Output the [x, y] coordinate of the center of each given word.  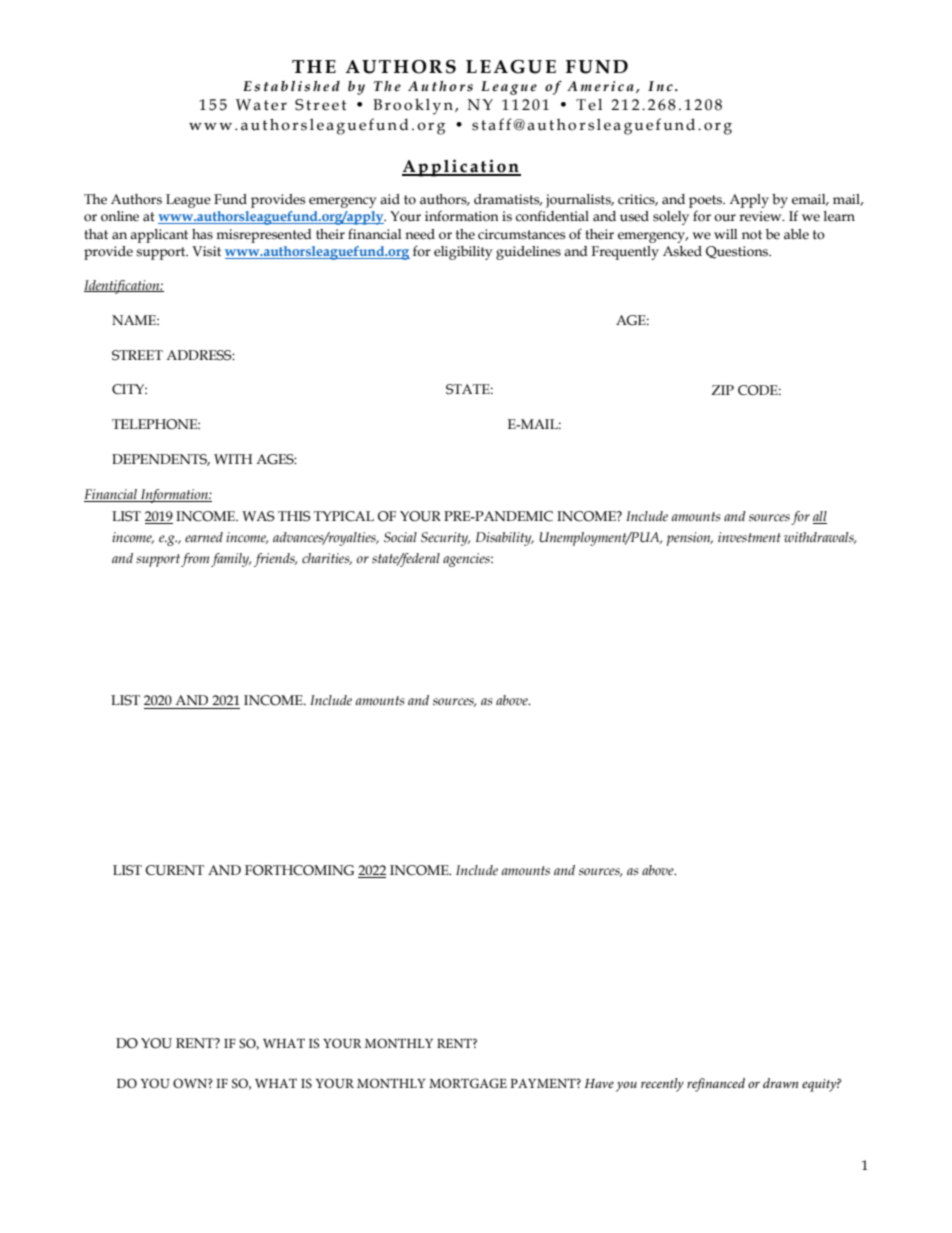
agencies [467, 560]
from [195, 560]
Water [261, 105]
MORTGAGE [468, 1083]
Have [599, 1083]
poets [706, 201]
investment [749, 537]
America [600, 86]
